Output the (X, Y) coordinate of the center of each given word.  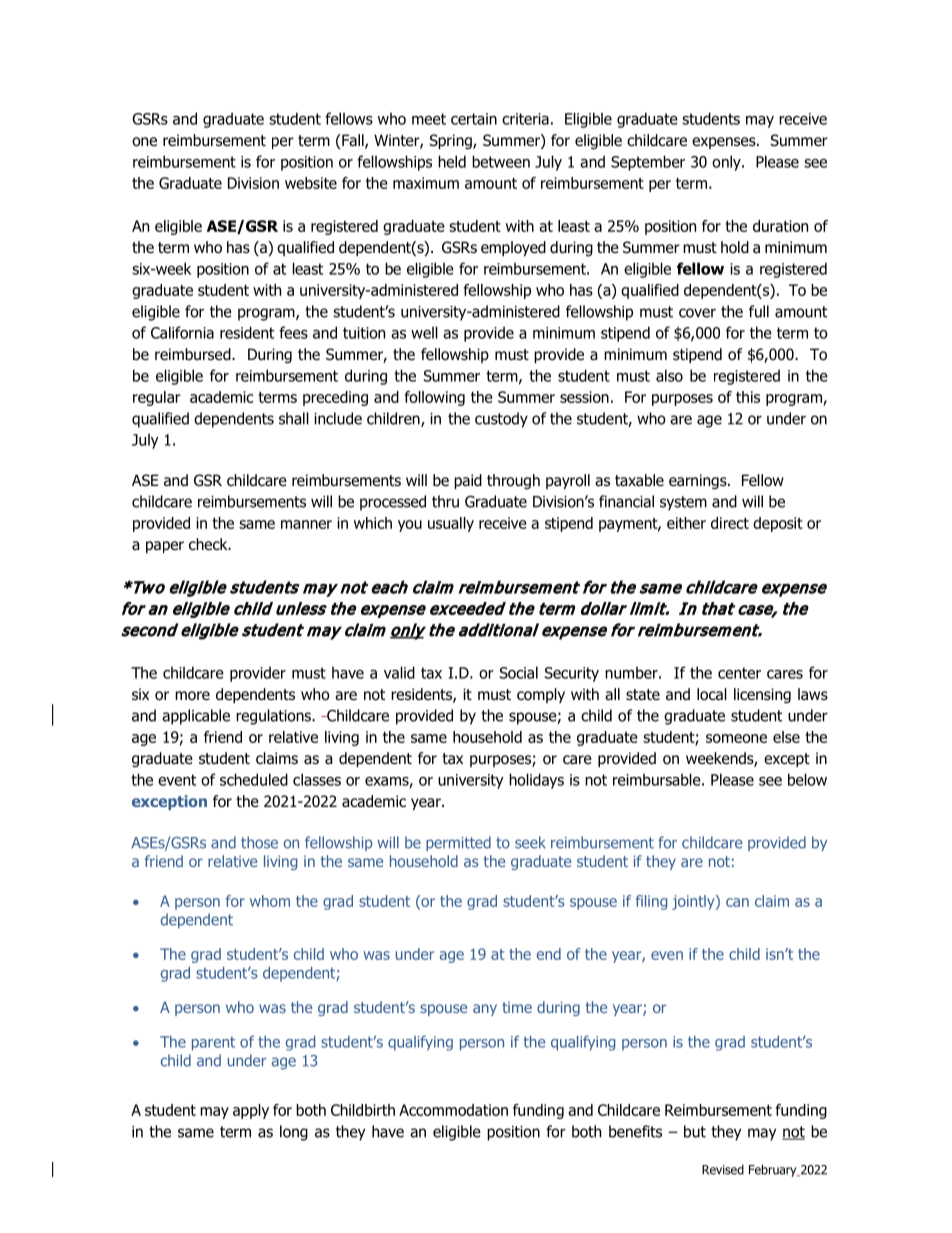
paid (468, 481)
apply (251, 1111)
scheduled (254, 779)
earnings (699, 481)
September (648, 163)
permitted (458, 843)
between (501, 161)
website (311, 183)
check (209, 544)
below (807, 779)
